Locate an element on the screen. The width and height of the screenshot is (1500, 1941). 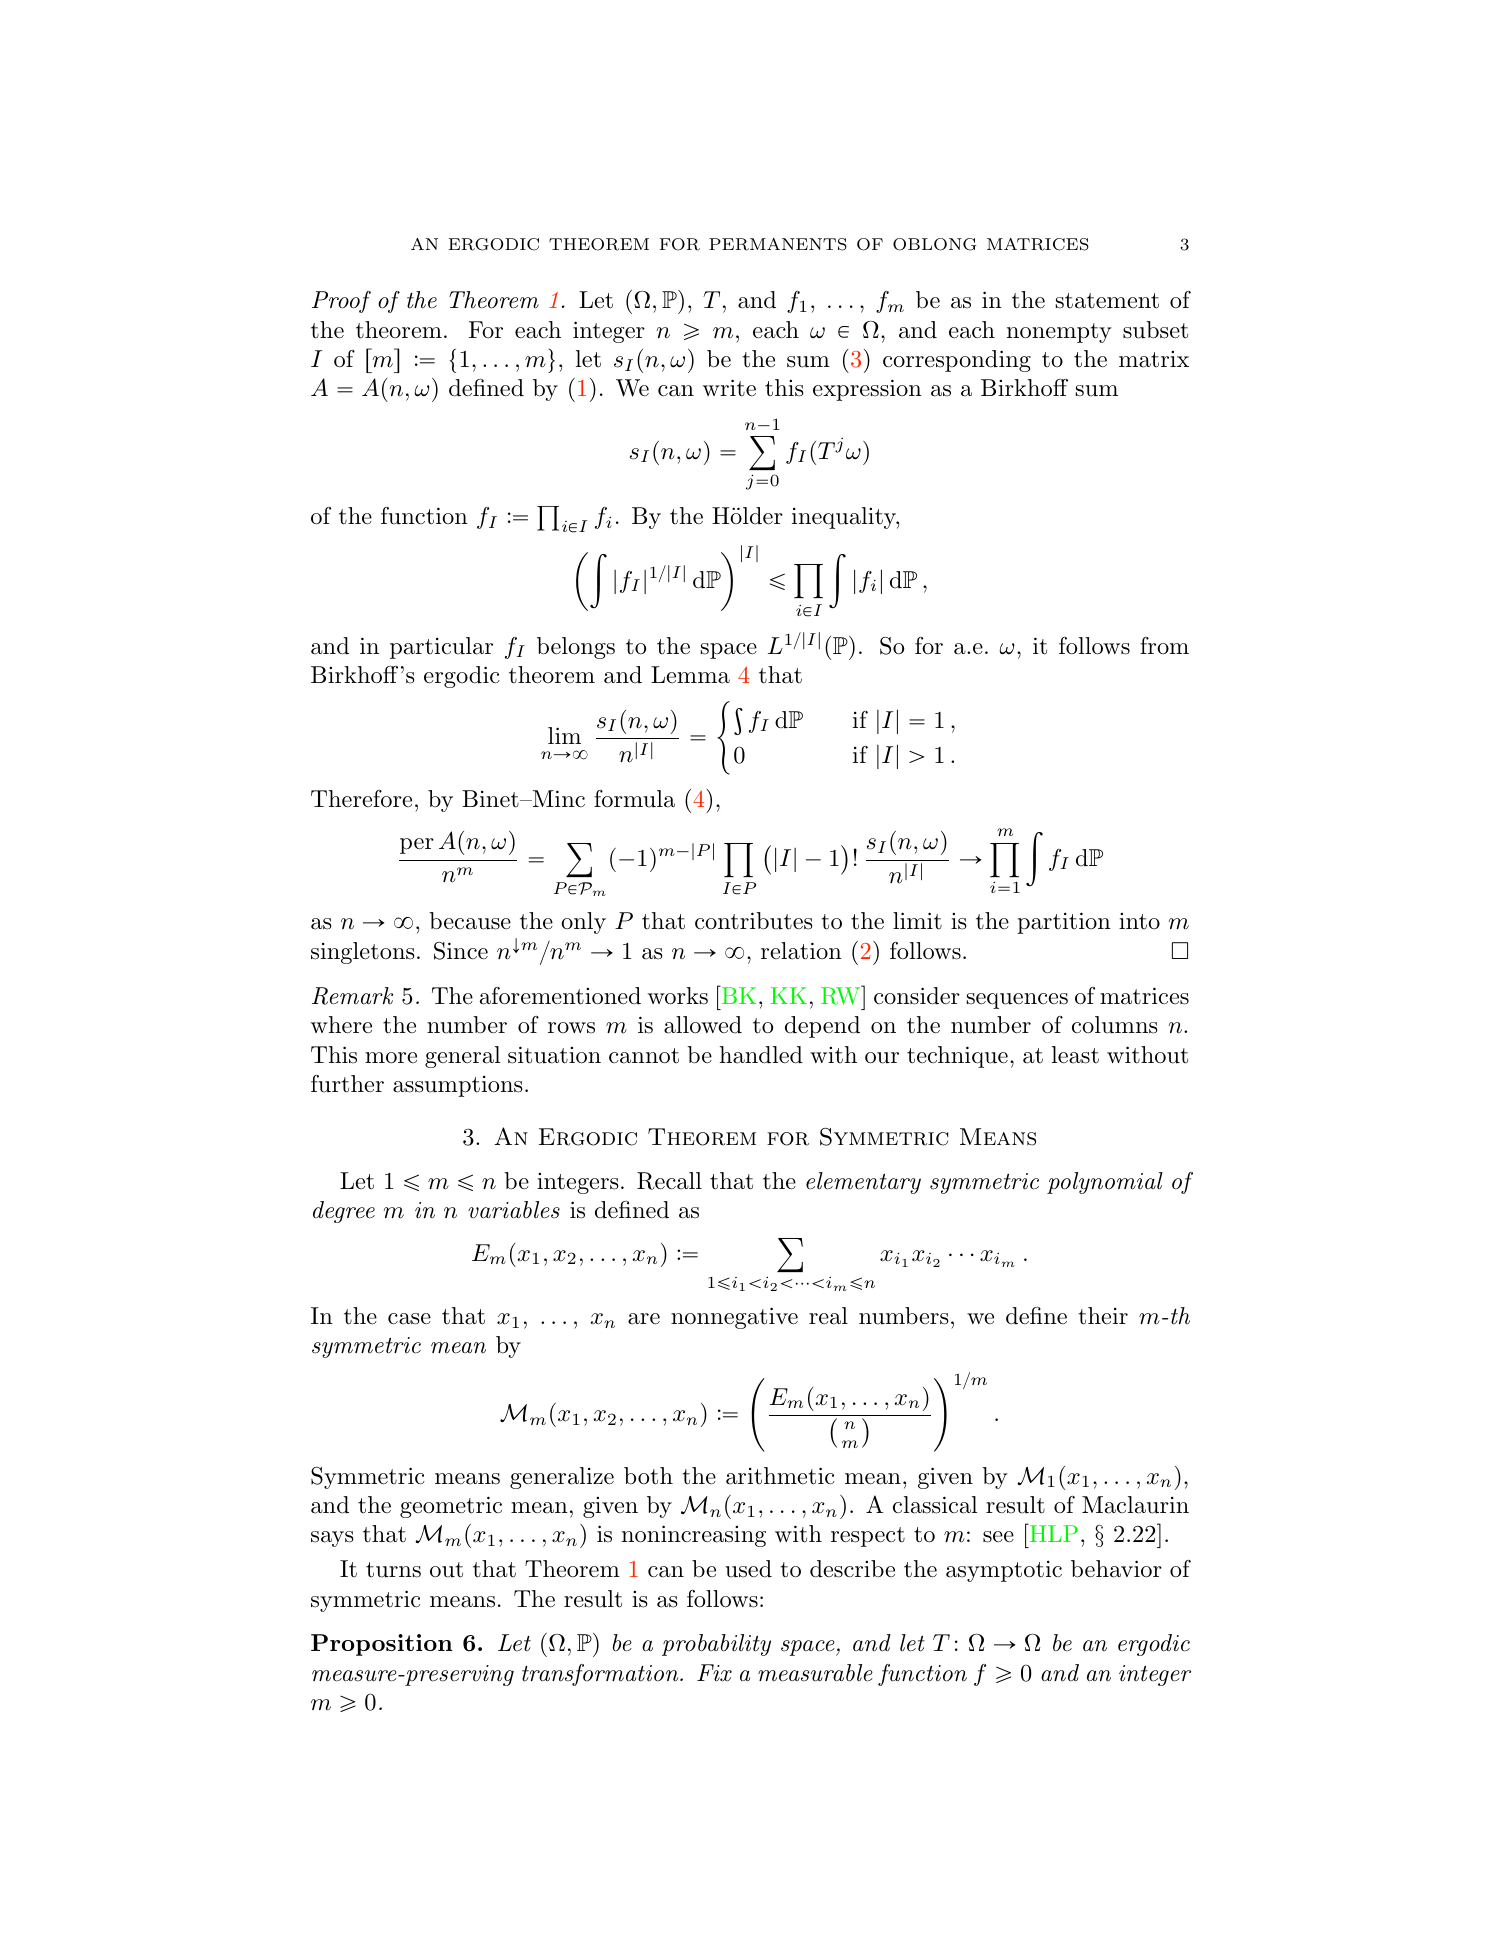
partition is located at coordinates (1064, 923).
